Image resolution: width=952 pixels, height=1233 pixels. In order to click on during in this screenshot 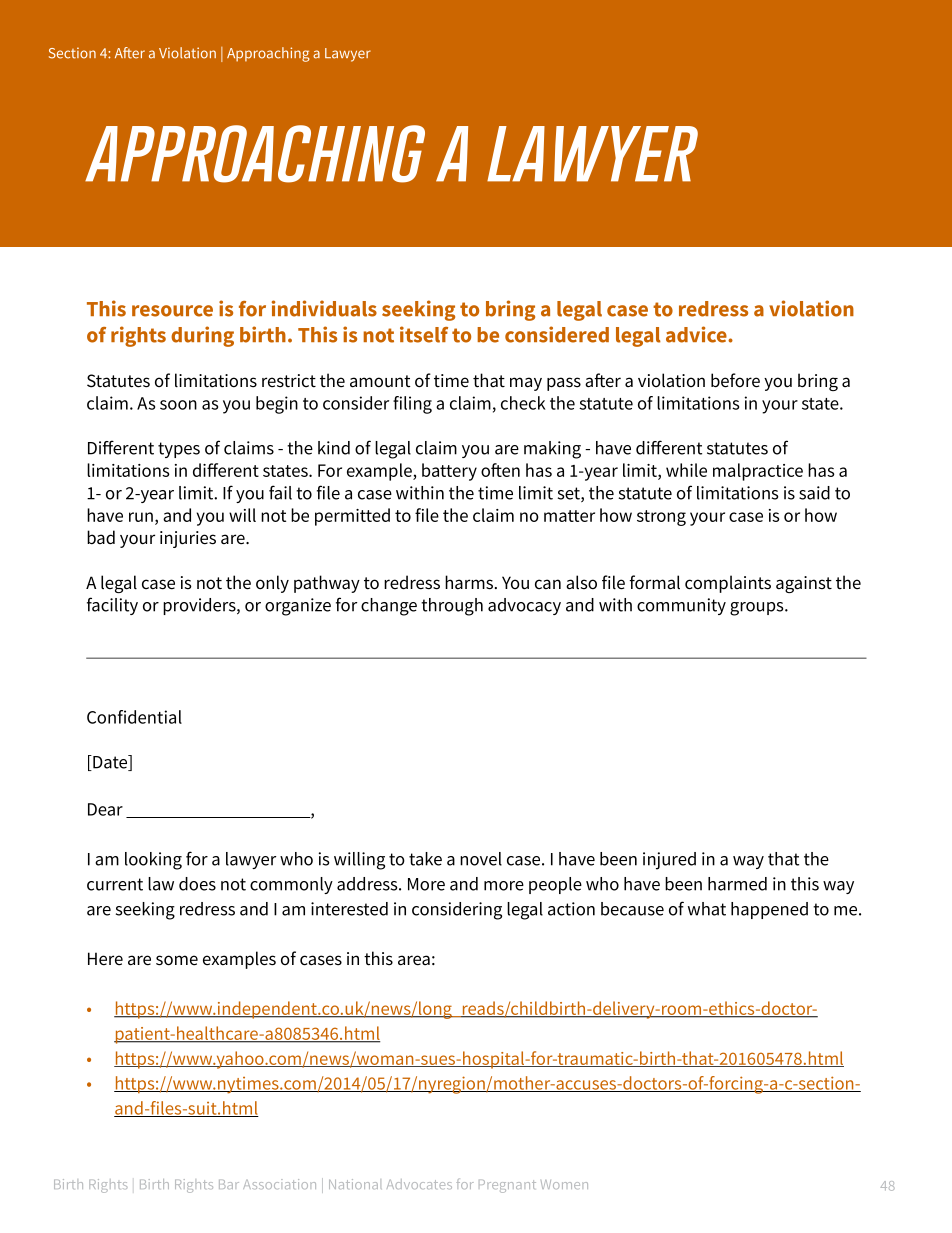, I will do `click(202, 336)`.
